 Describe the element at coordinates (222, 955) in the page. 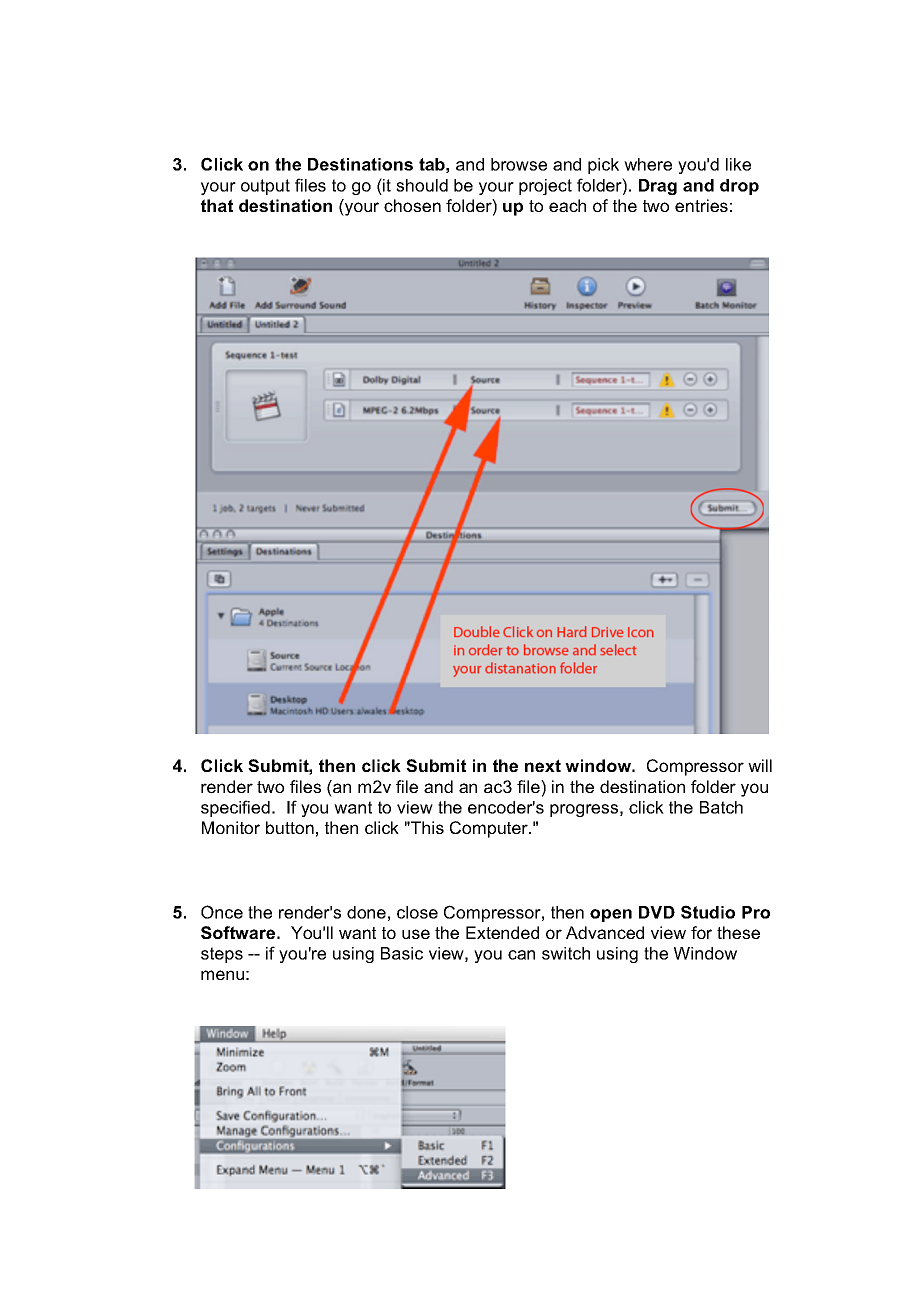

I see `steps` at that location.
